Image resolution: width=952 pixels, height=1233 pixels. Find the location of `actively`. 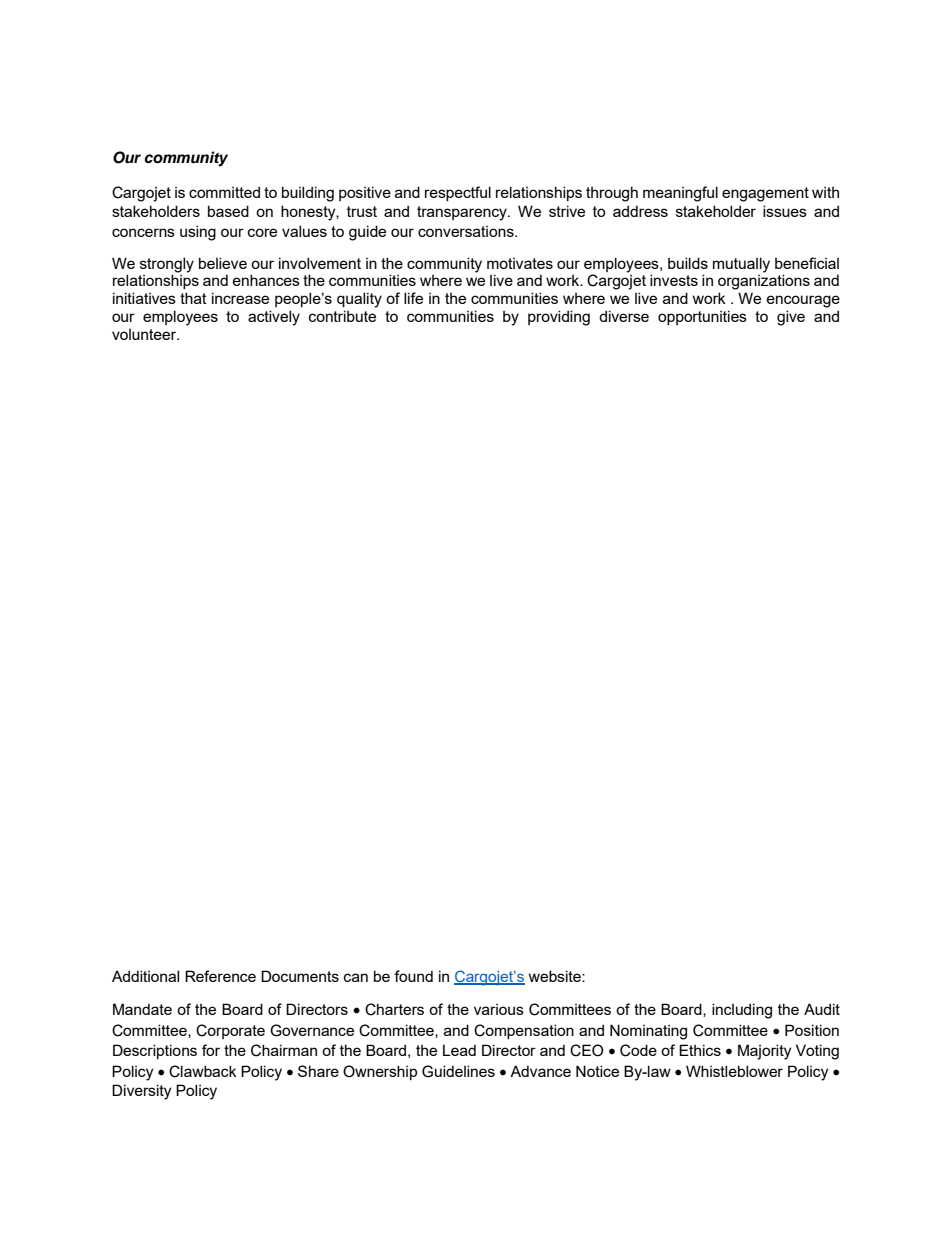

actively is located at coordinates (274, 318).
